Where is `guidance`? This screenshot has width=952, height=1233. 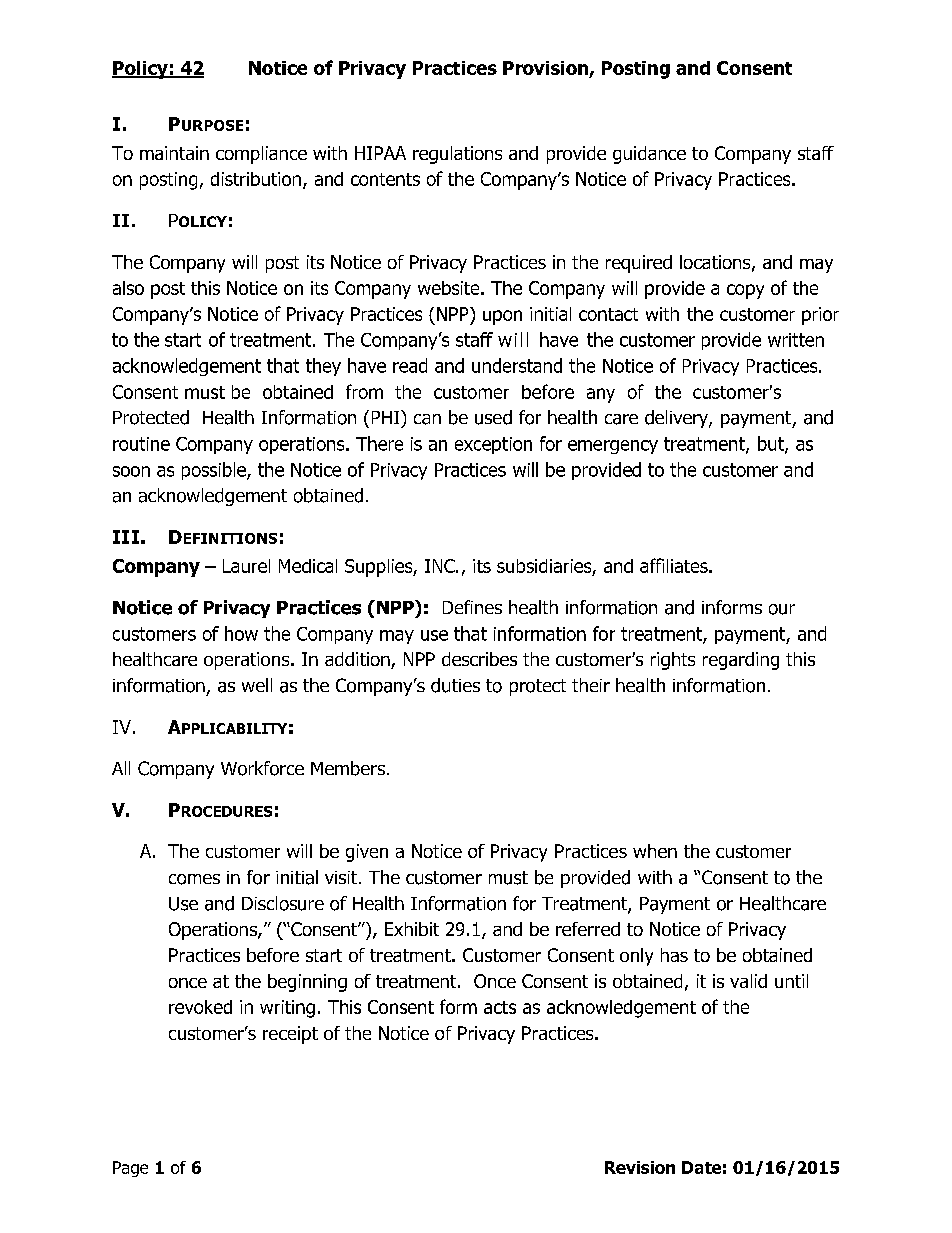 guidance is located at coordinates (649, 155).
